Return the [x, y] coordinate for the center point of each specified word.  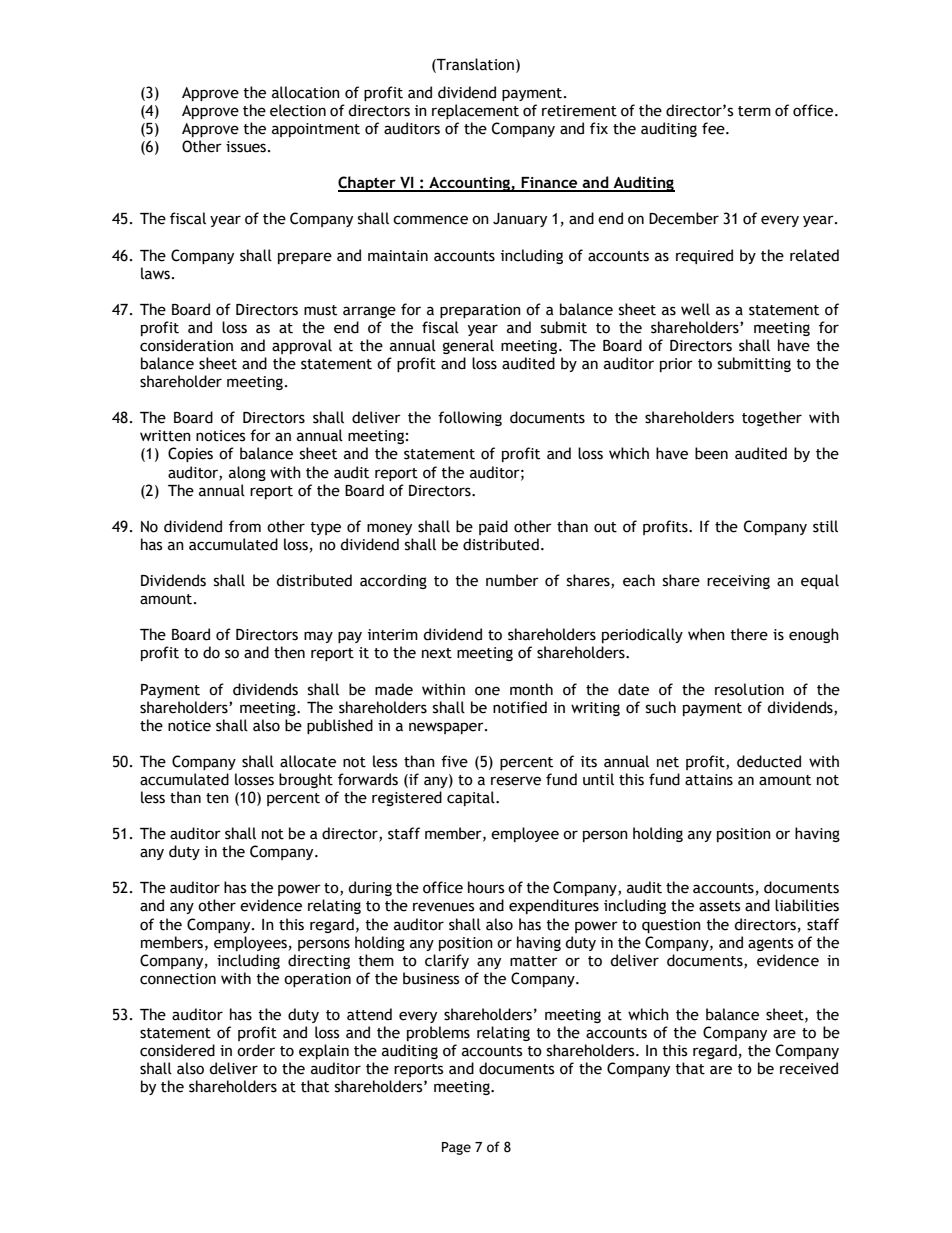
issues [246, 147]
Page [456, 1148]
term [754, 111]
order [256, 1050]
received [809, 1068]
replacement [475, 111]
